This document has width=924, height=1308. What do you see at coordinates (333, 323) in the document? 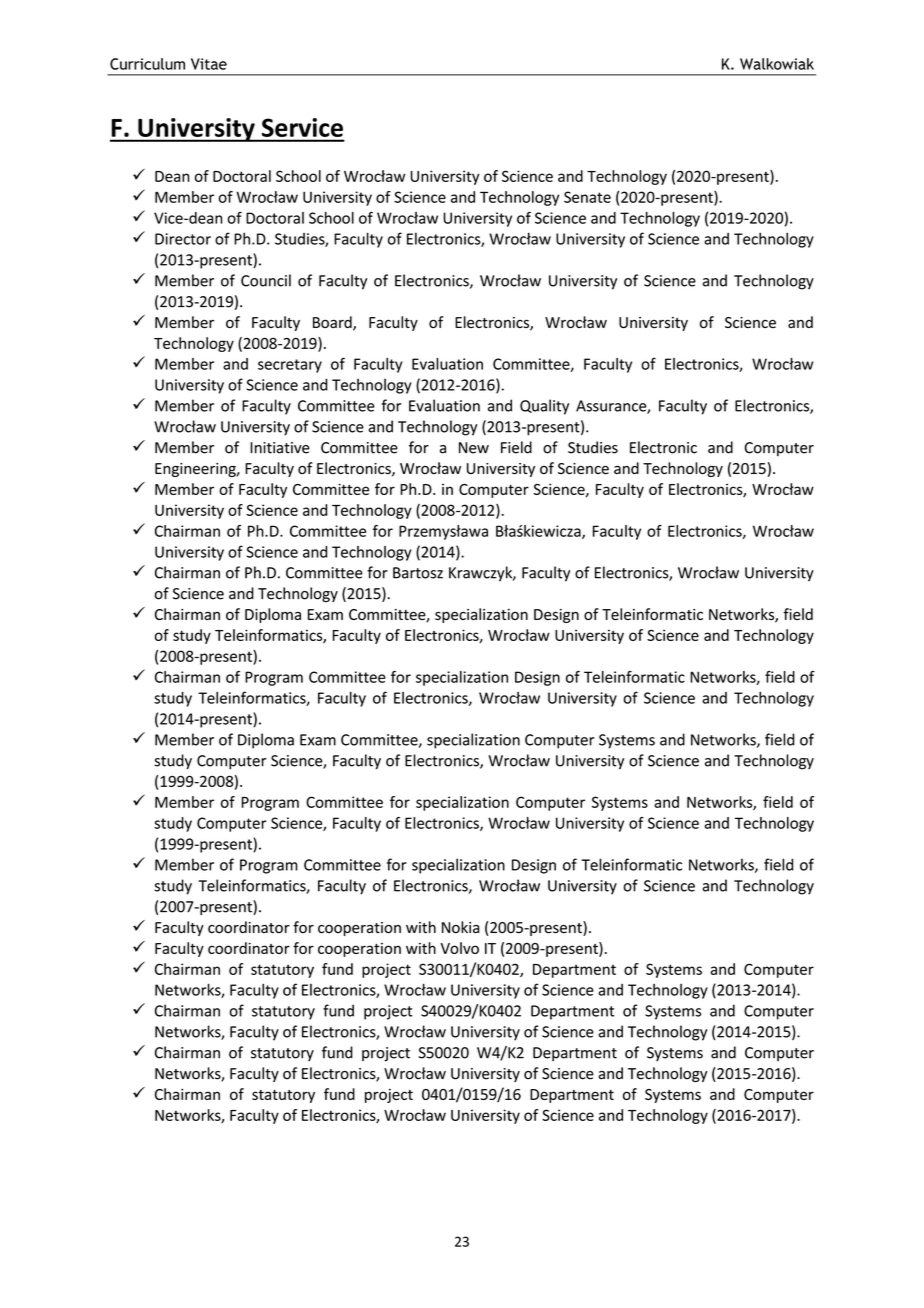
I see `Board` at bounding box center [333, 323].
